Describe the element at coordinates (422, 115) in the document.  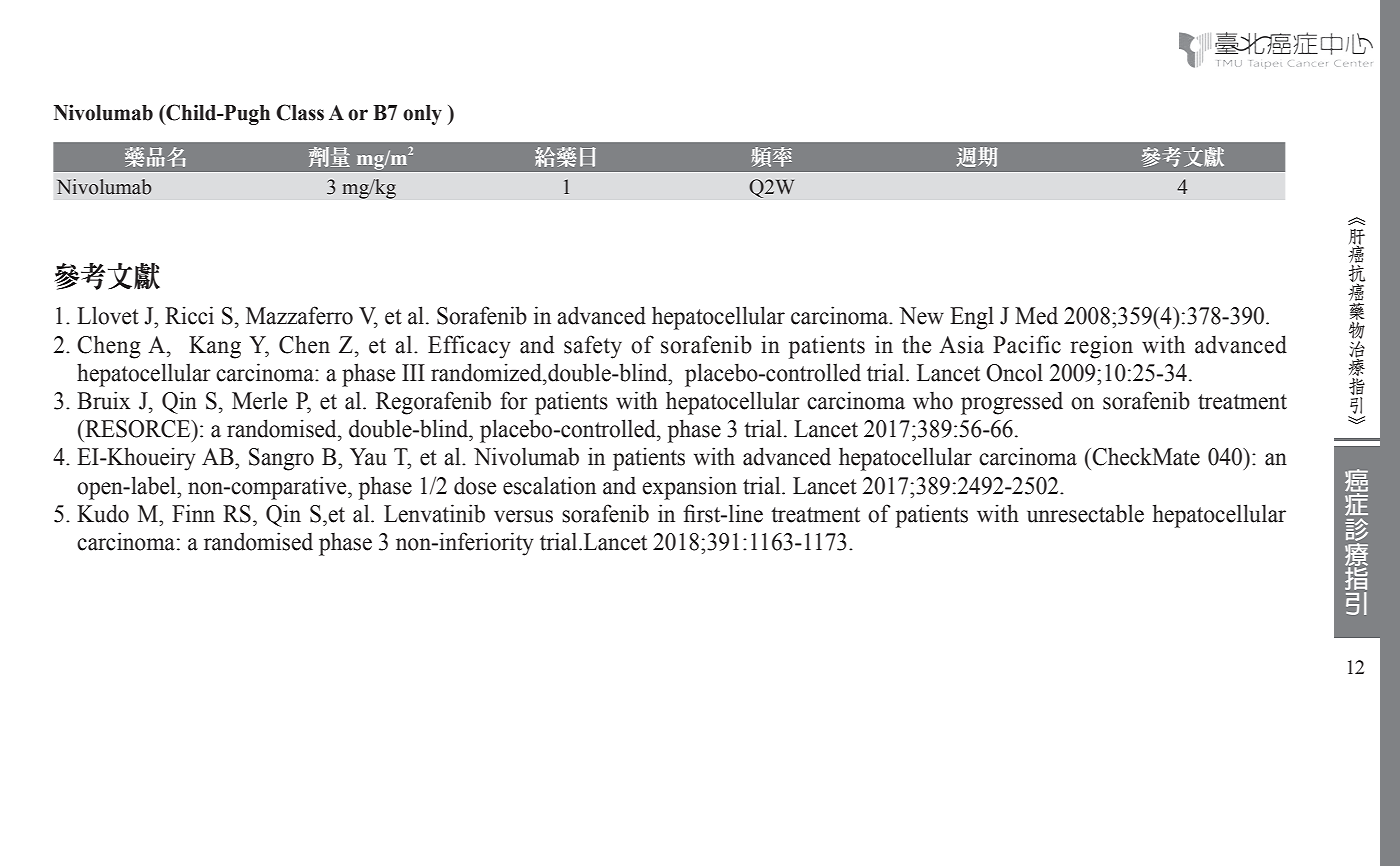
I see `only` at that location.
